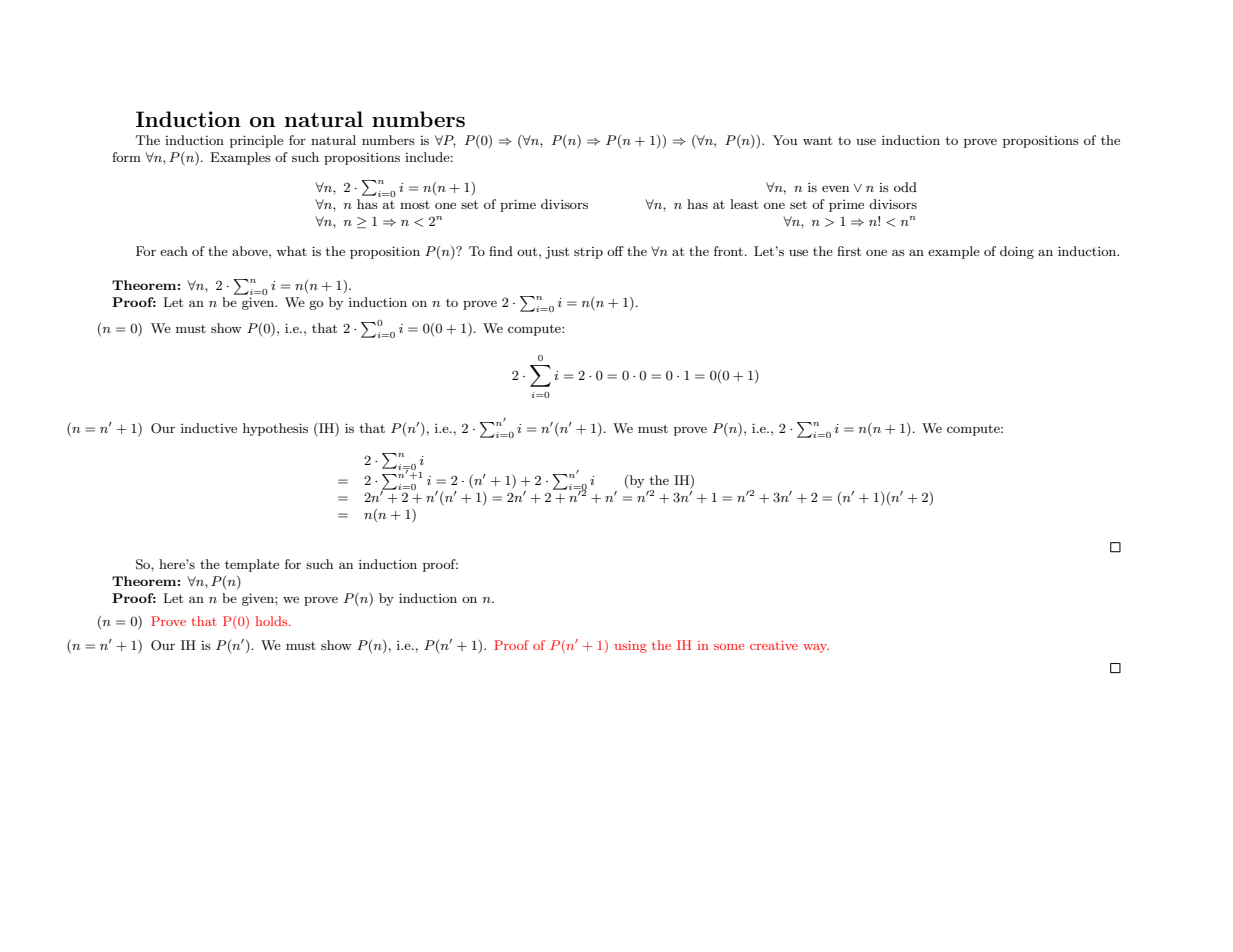  What do you see at coordinates (588, 253) in the screenshot?
I see `strip` at bounding box center [588, 253].
